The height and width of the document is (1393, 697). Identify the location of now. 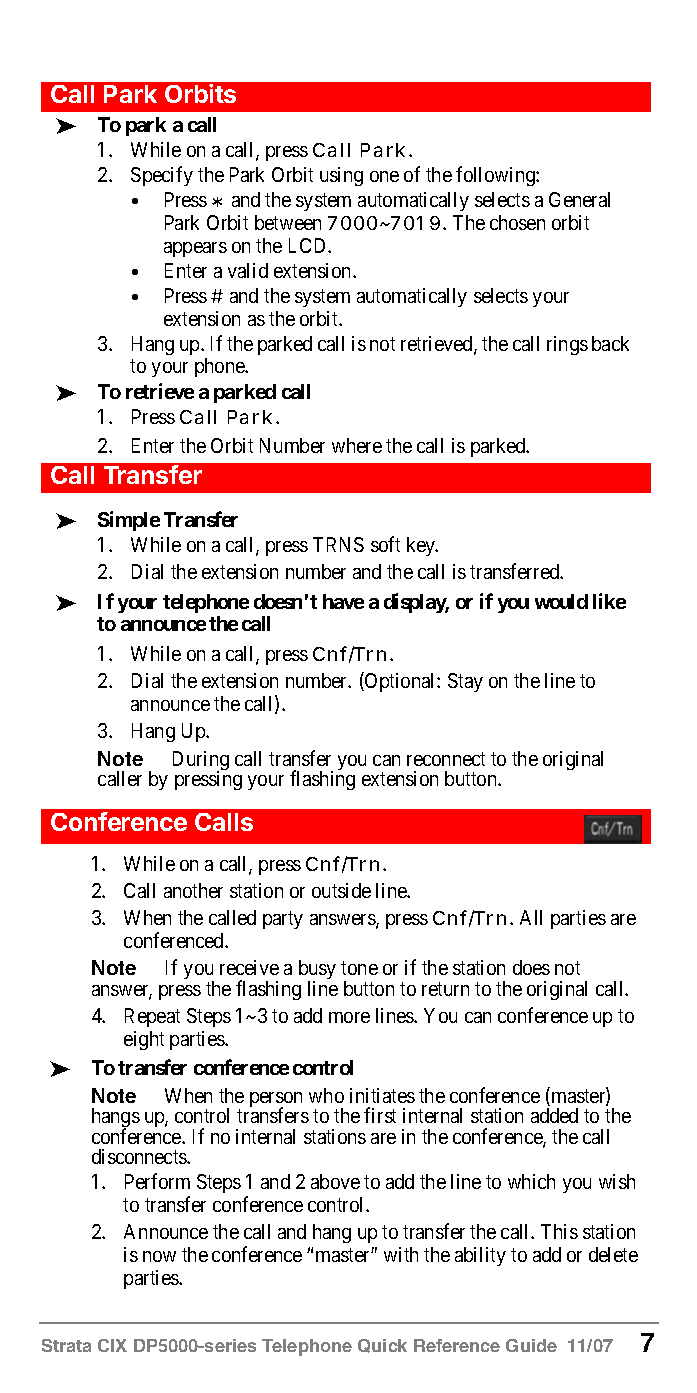
(159, 1256).
